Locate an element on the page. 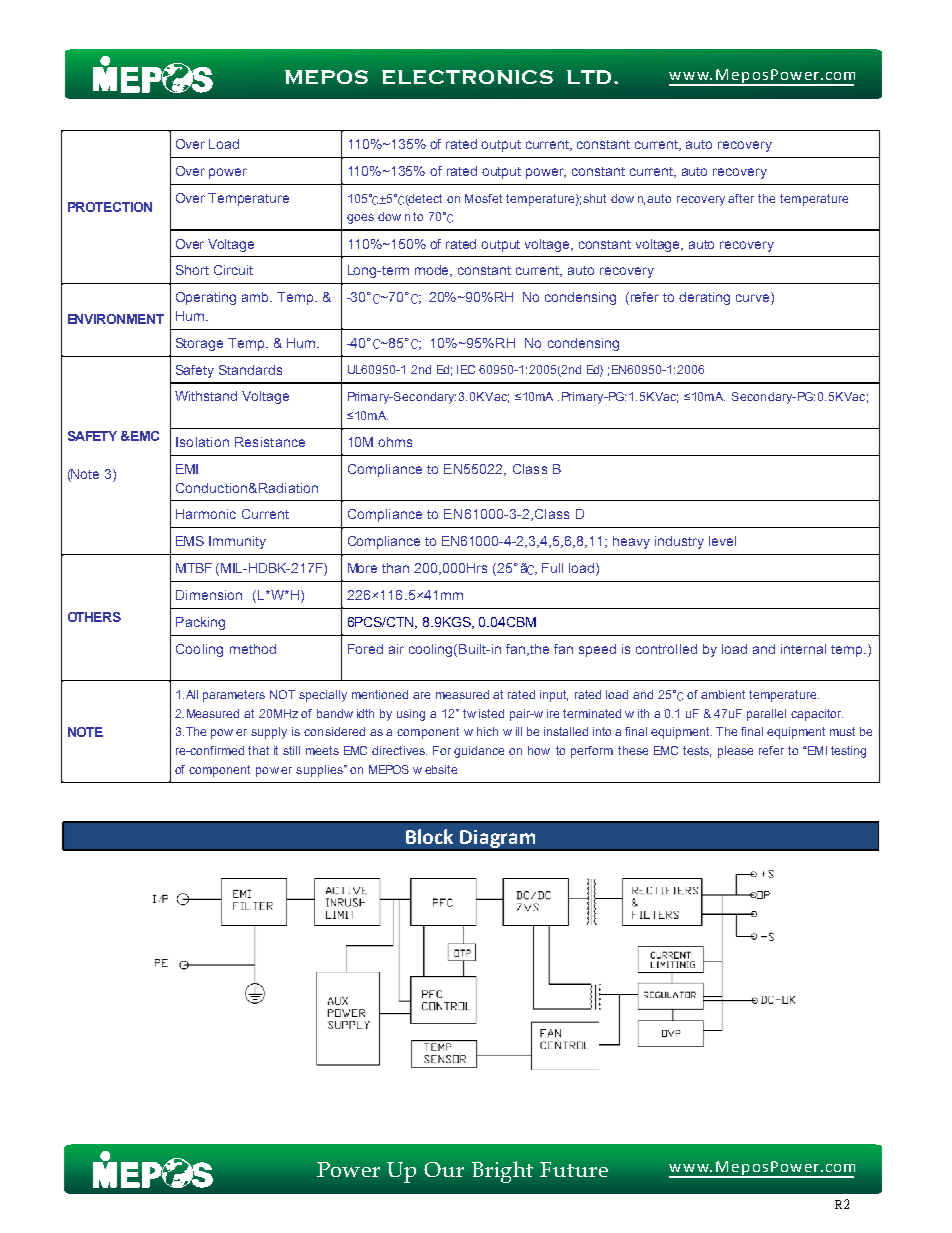  Bright is located at coordinates (502, 1172).
